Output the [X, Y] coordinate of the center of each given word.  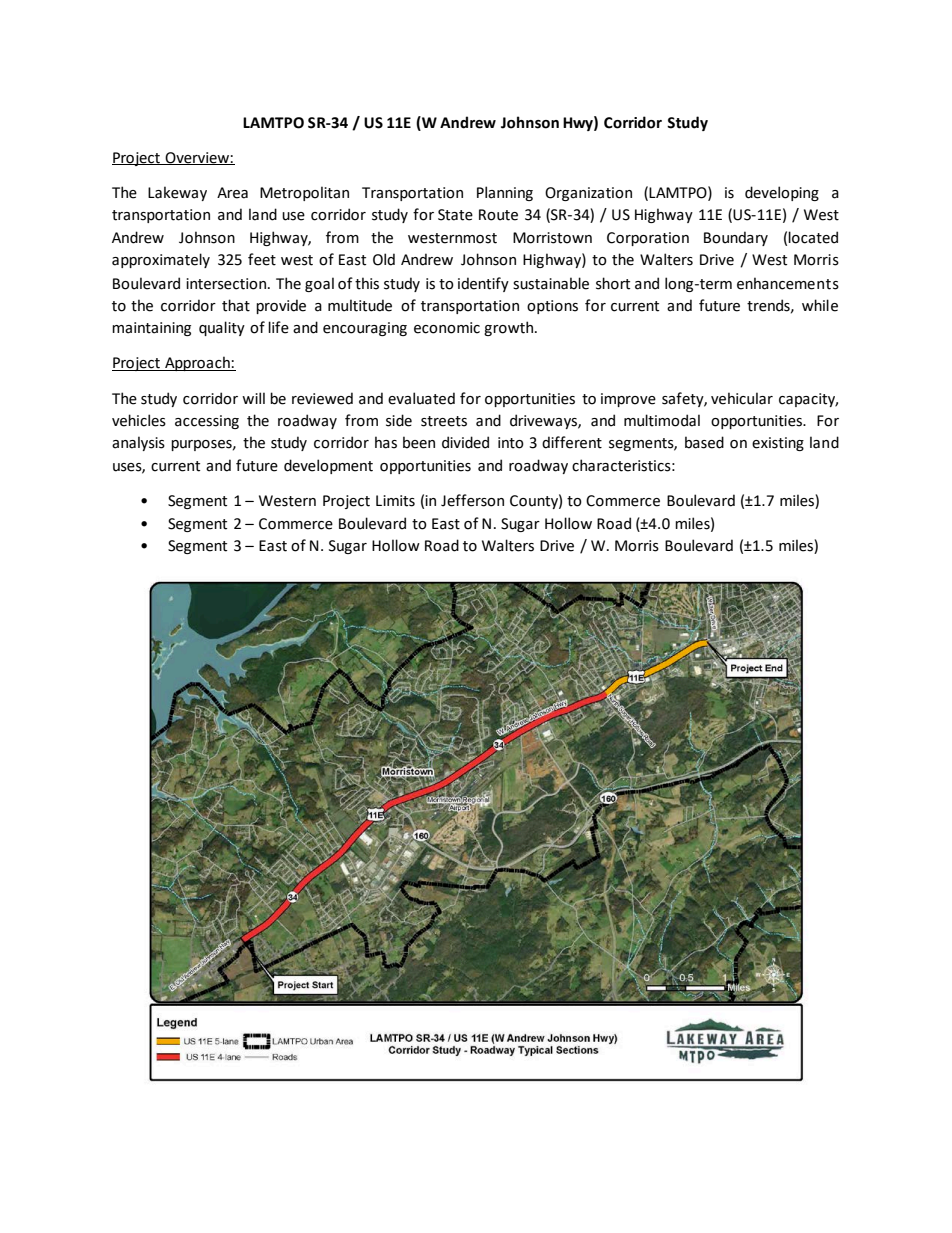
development [328, 466]
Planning [505, 193]
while [820, 305]
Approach [197, 363]
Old [384, 259]
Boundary [736, 238]
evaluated [421, 398]
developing [782, 193]
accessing [207, 422]
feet [262, 259]
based [704, 442]
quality [222, 328]
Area [232, 193]
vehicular [742, 398]
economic [447, 328]
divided [465, 442]
